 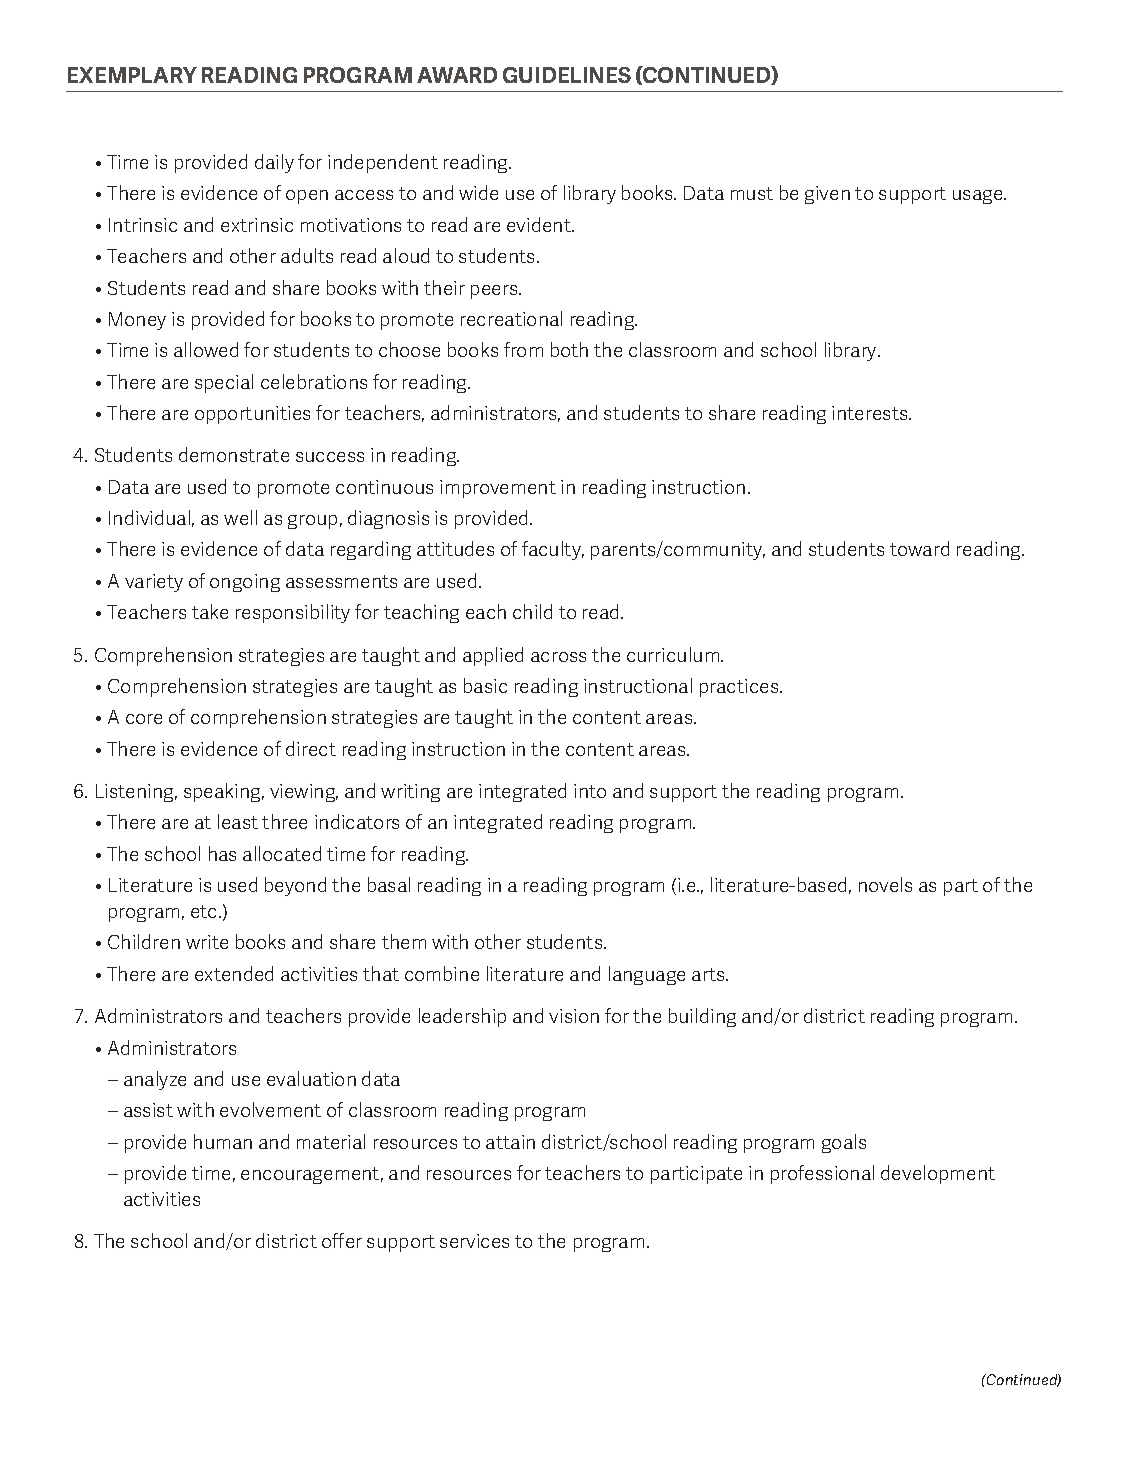 I want to click on human, so click(x=223, y=1141).
